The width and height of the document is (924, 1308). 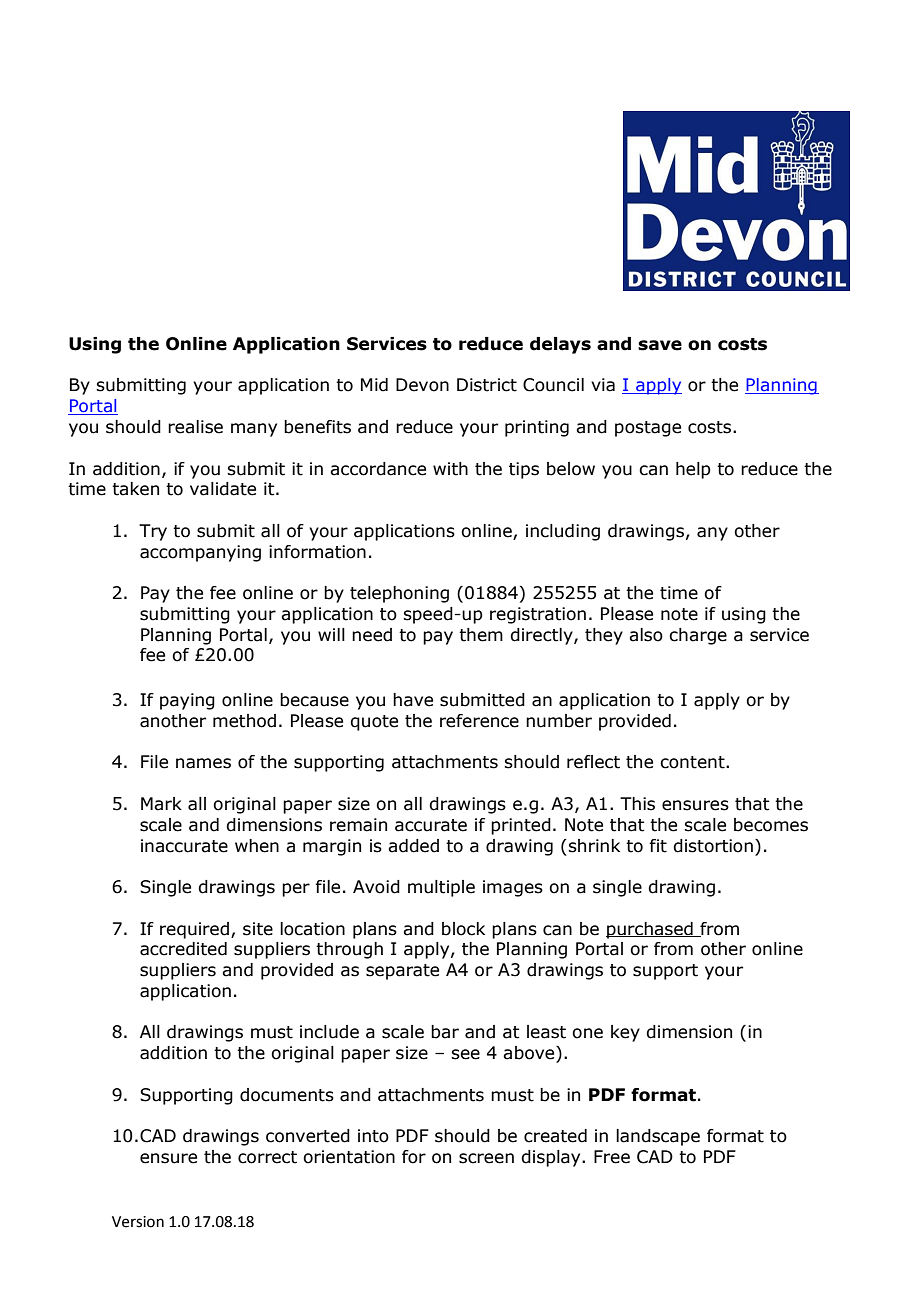 What do you see at coordinates (693, 762) in the document?
I see `content` at bounding box center [693, 762].
